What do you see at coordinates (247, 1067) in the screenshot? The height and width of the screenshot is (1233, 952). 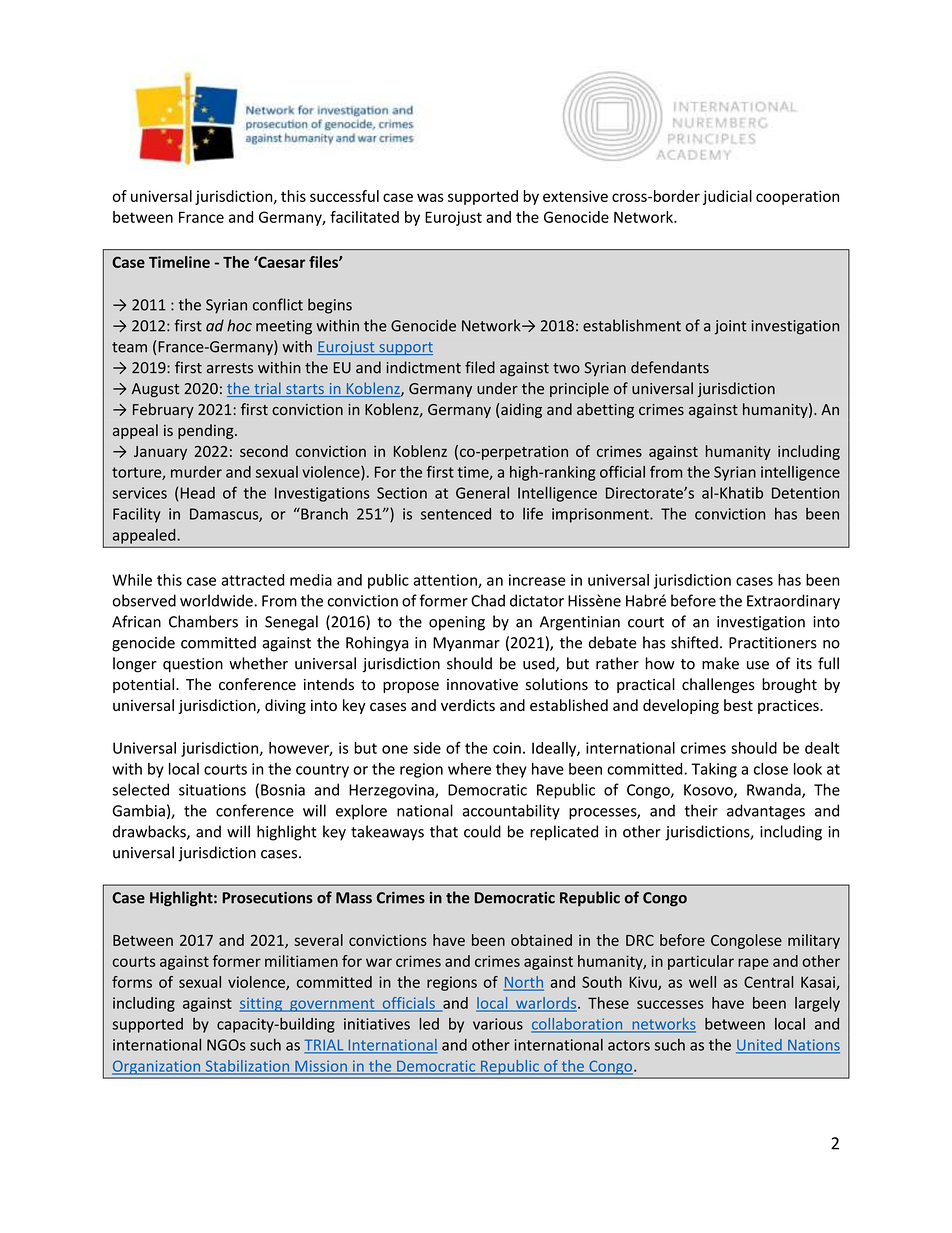 I see `Stabilization` at bounding box center [247, 1067].
